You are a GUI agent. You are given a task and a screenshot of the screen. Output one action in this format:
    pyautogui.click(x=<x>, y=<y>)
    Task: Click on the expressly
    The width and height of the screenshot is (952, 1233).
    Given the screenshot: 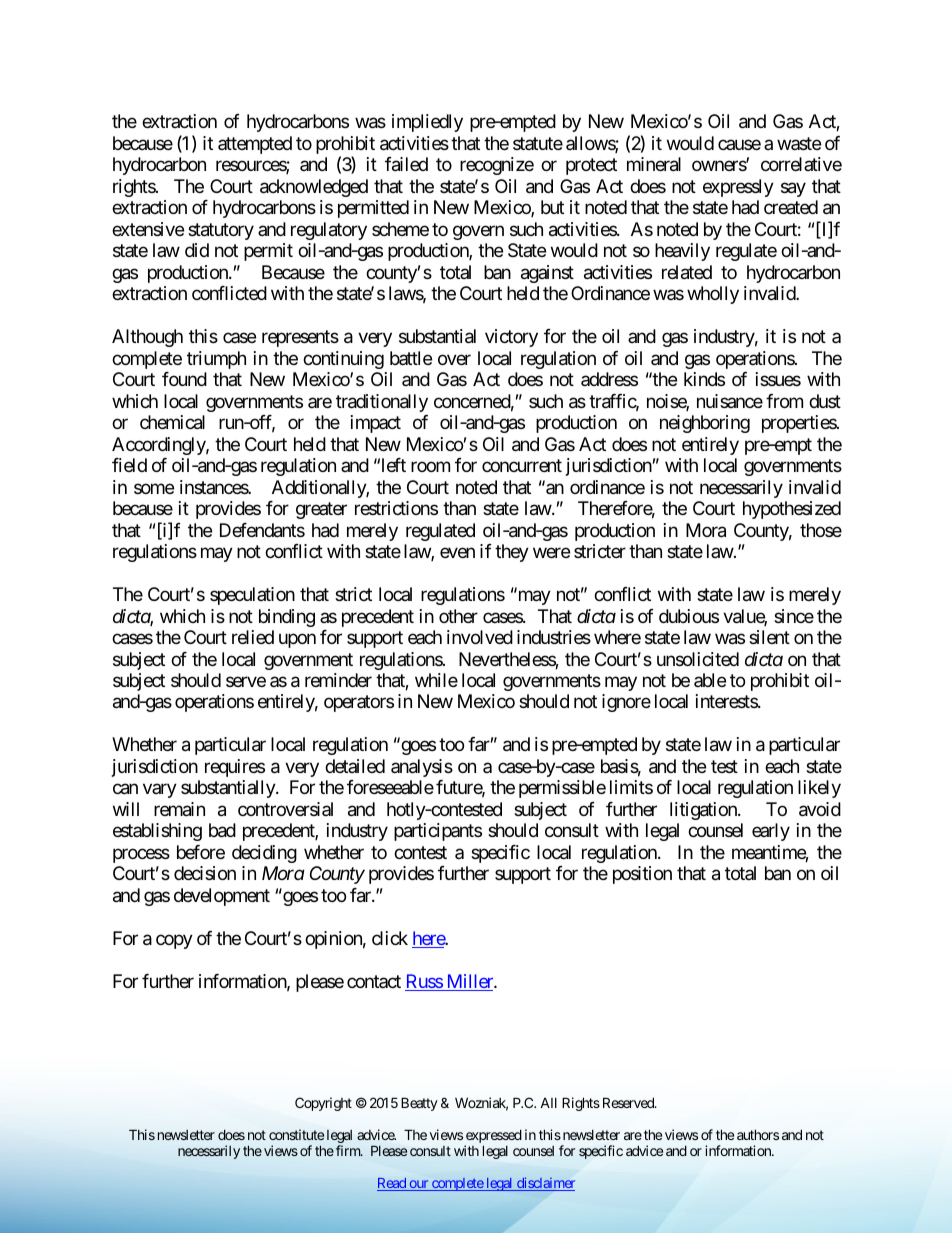 What is the action you would take?
    pyautogui.click(x=738, y=188)
